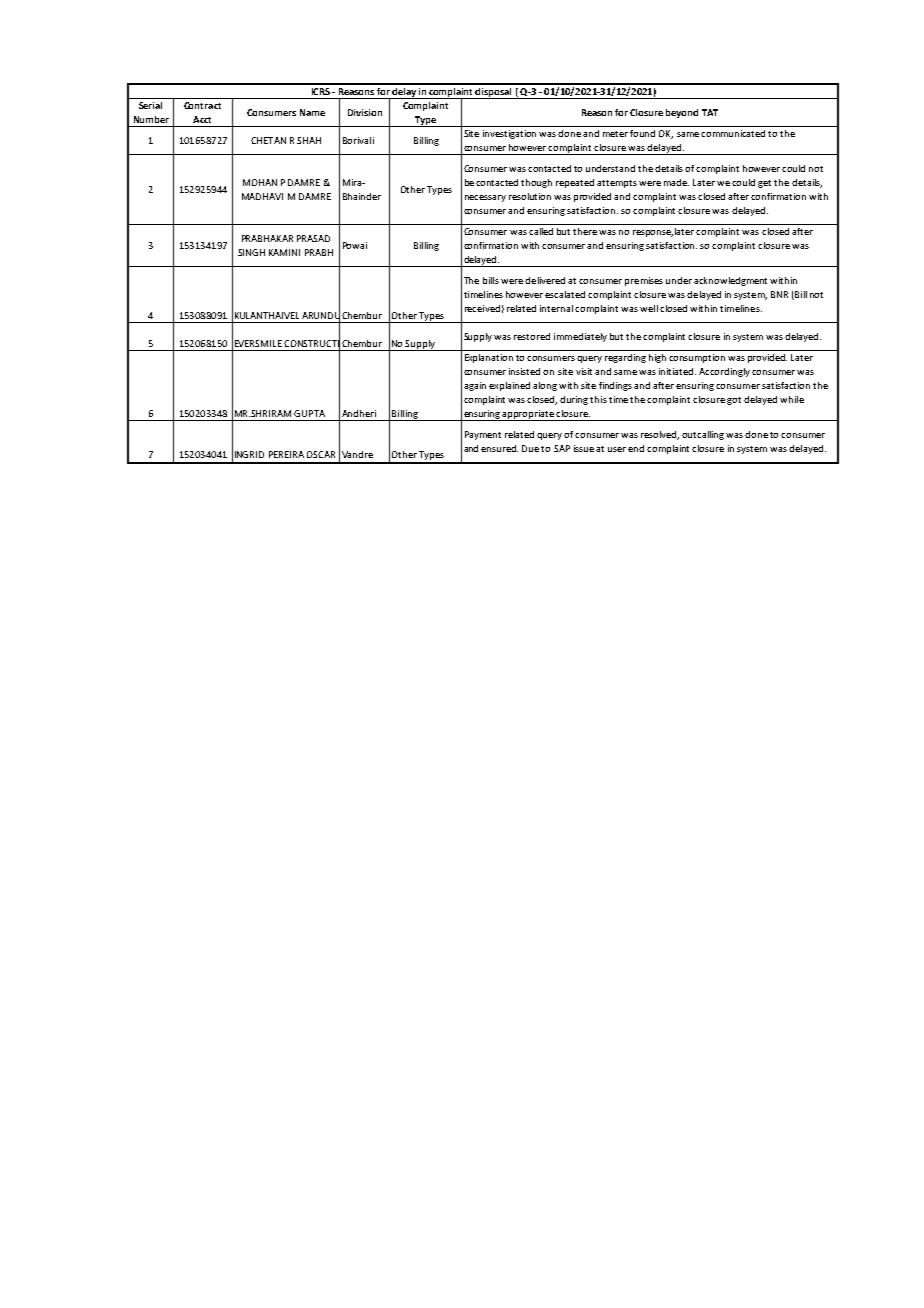 The width and height of the screenshot is (924, 1308). What do you see at coordinates (697, 358) in the screenshot?
I see `consumption` at bounding box center [697, 358].
